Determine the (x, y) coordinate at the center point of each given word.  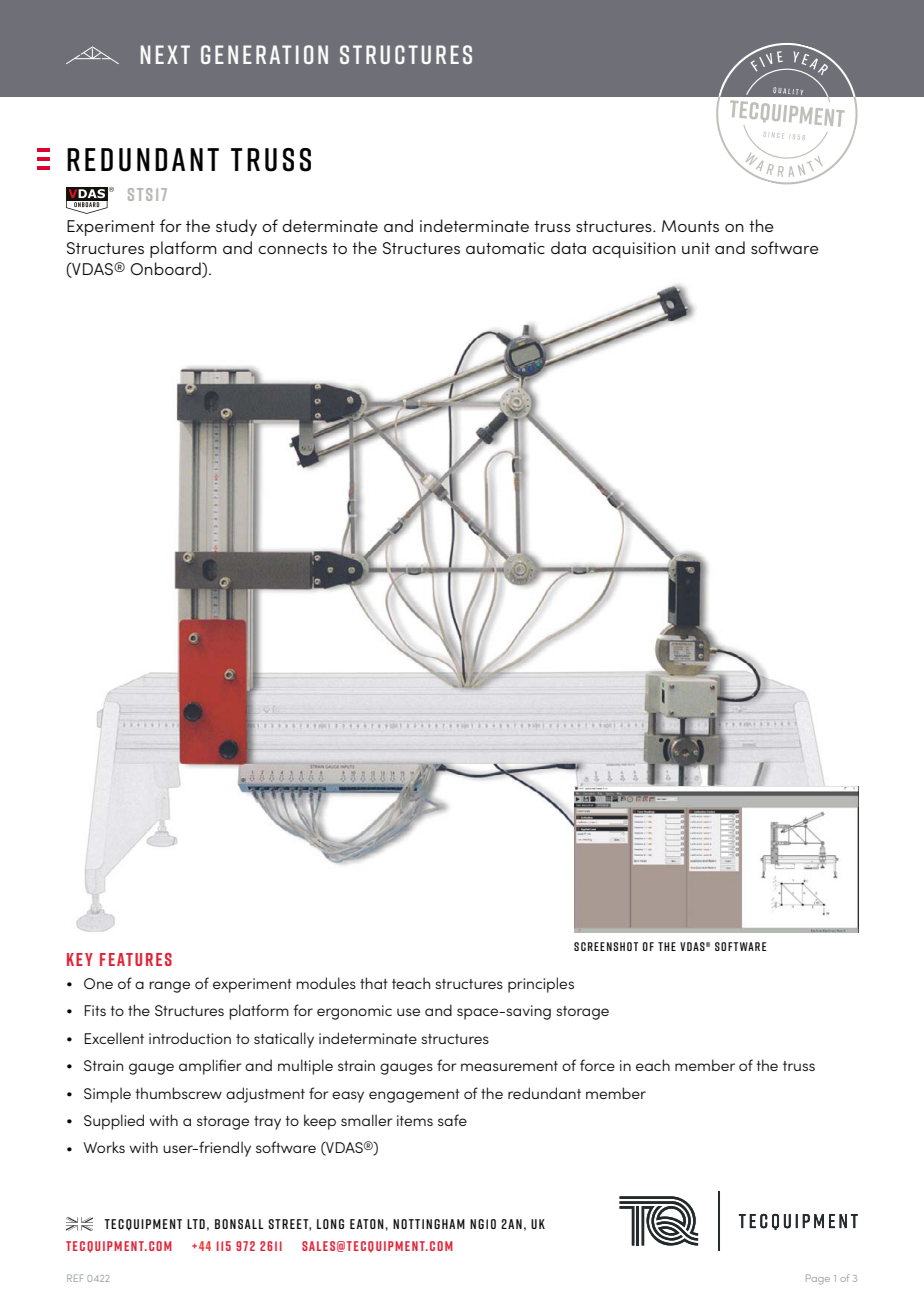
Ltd (196, 1224)
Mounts (690, 226)
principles (541, 985)
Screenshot (606, 946)
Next (165, 54)
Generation (264, 54)
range (169, 987)
